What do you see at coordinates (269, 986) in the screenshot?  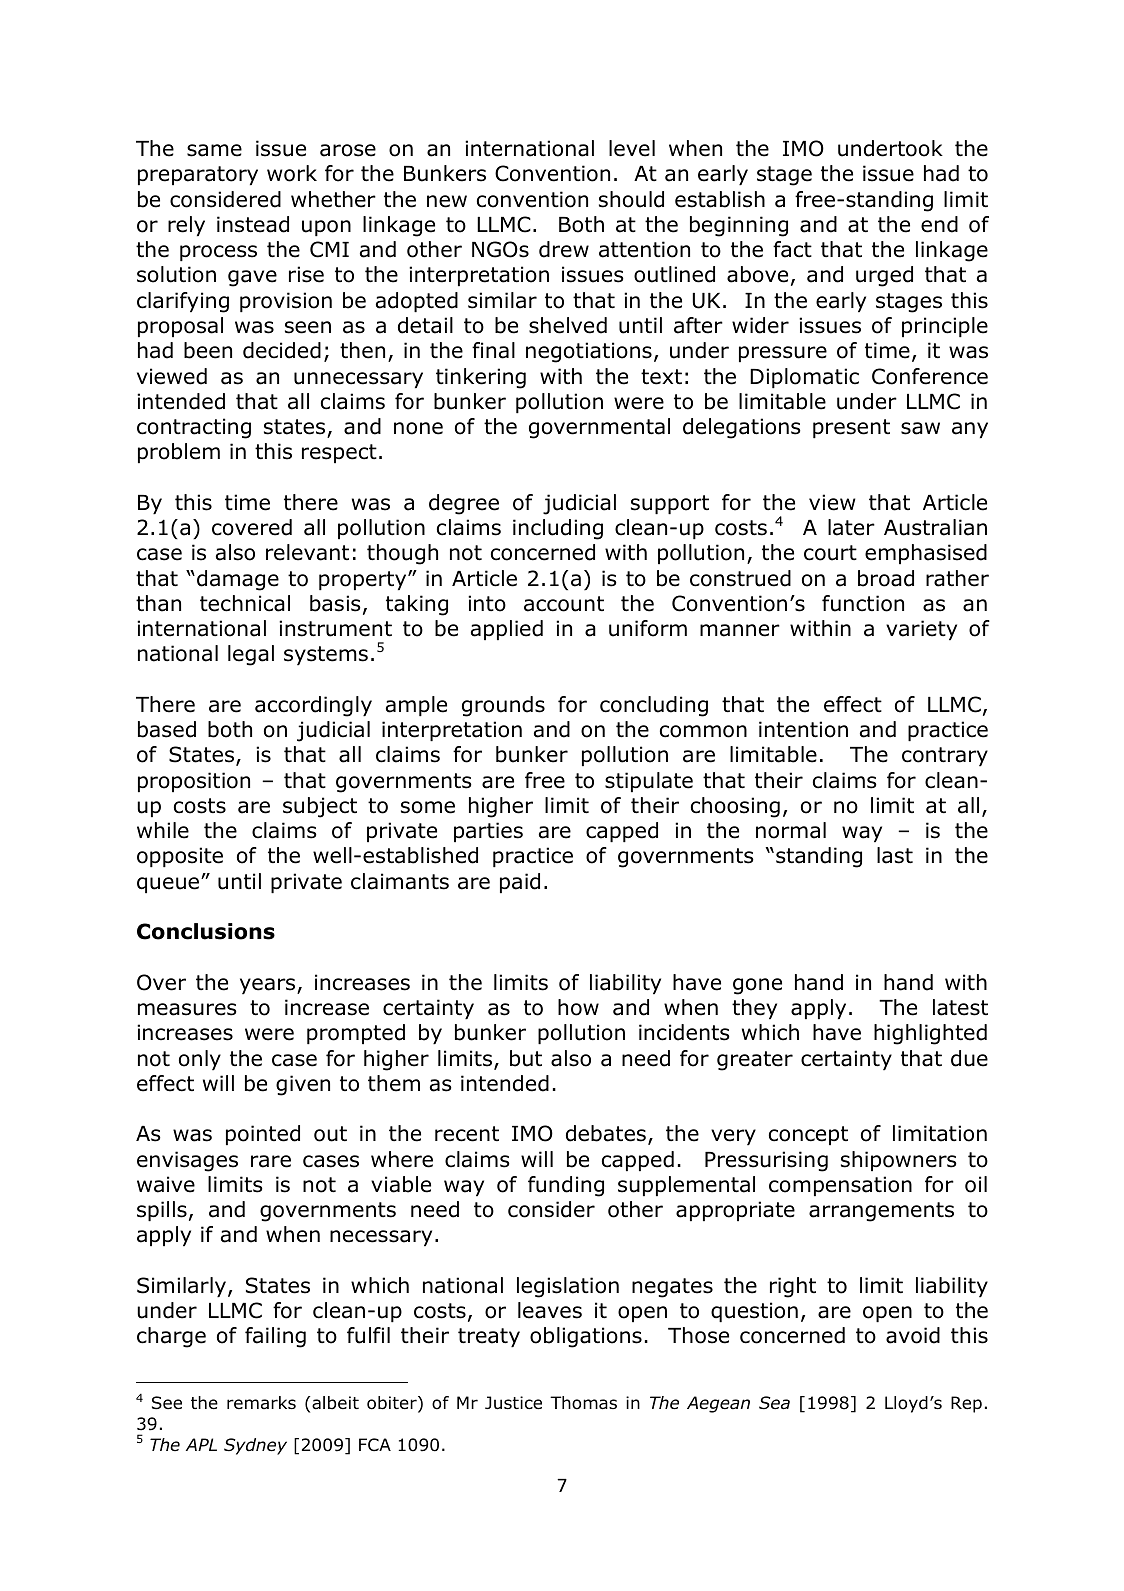 I see `years` at bounding box center [269, 986].
